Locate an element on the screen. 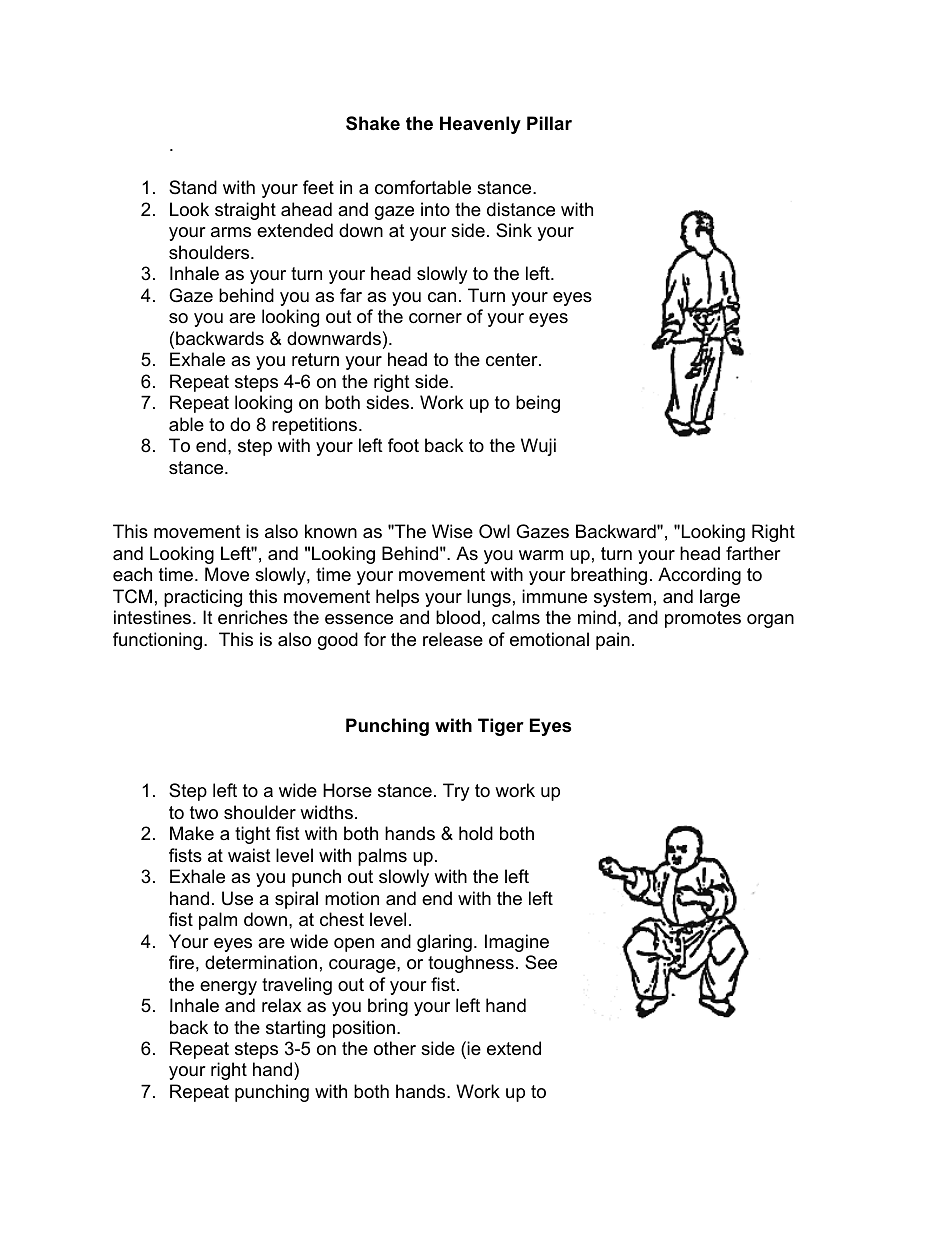 This screenshot has height=1233, width=952. According is located at coordinates (699, 576).
